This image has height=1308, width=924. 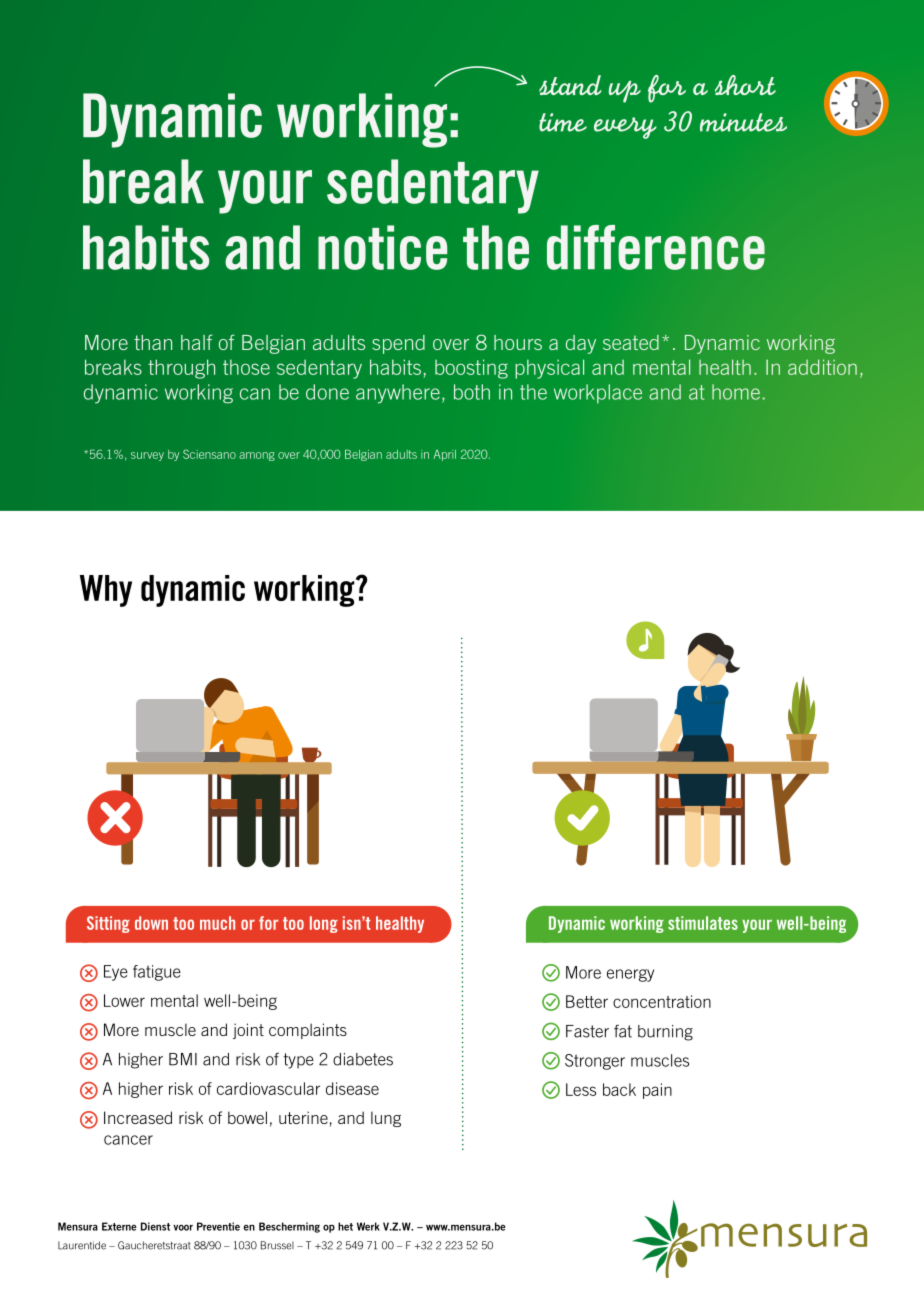 I want to click on notice, so click(x=382, y=247).
